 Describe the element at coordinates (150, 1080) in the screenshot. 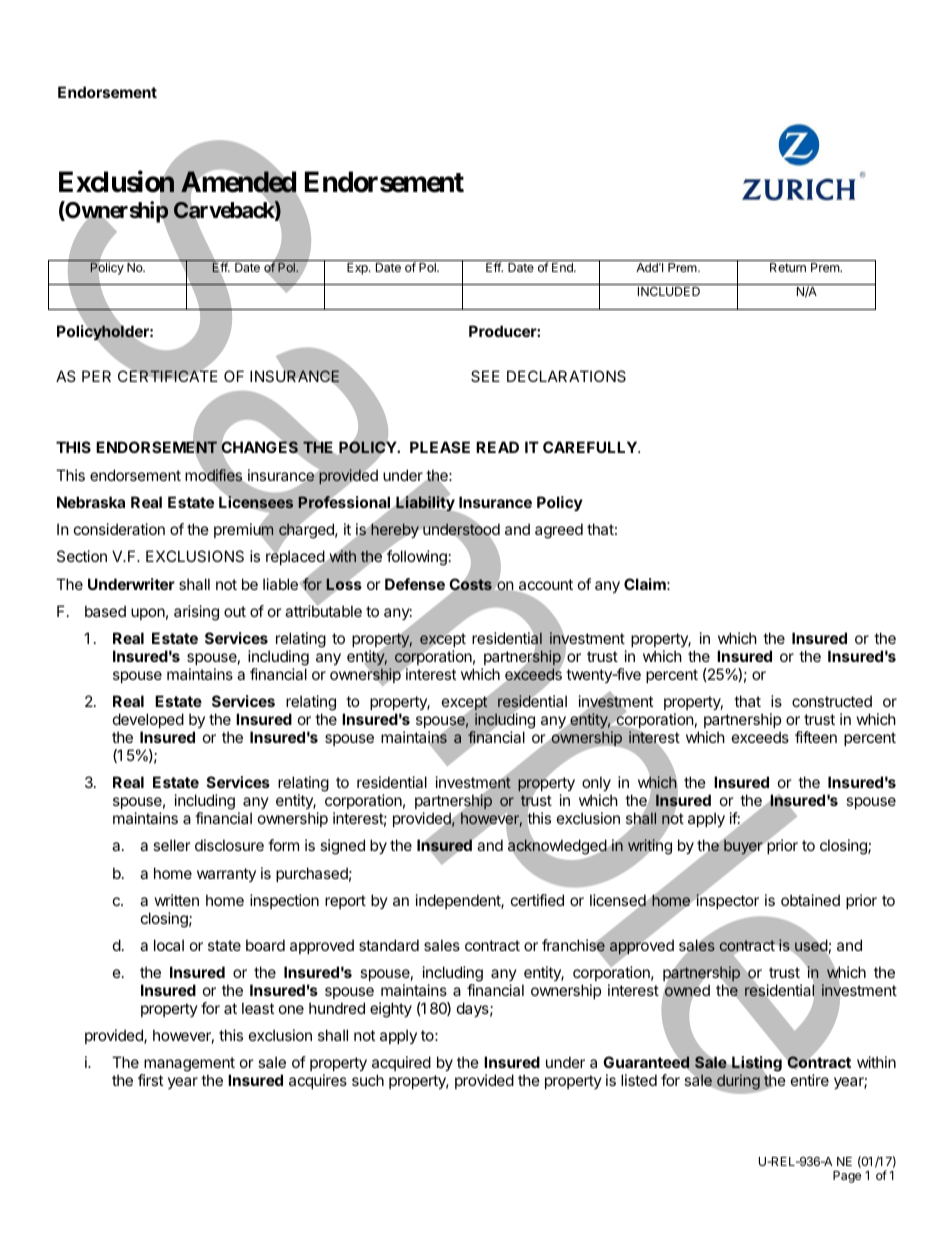

I see `first` at that location.
